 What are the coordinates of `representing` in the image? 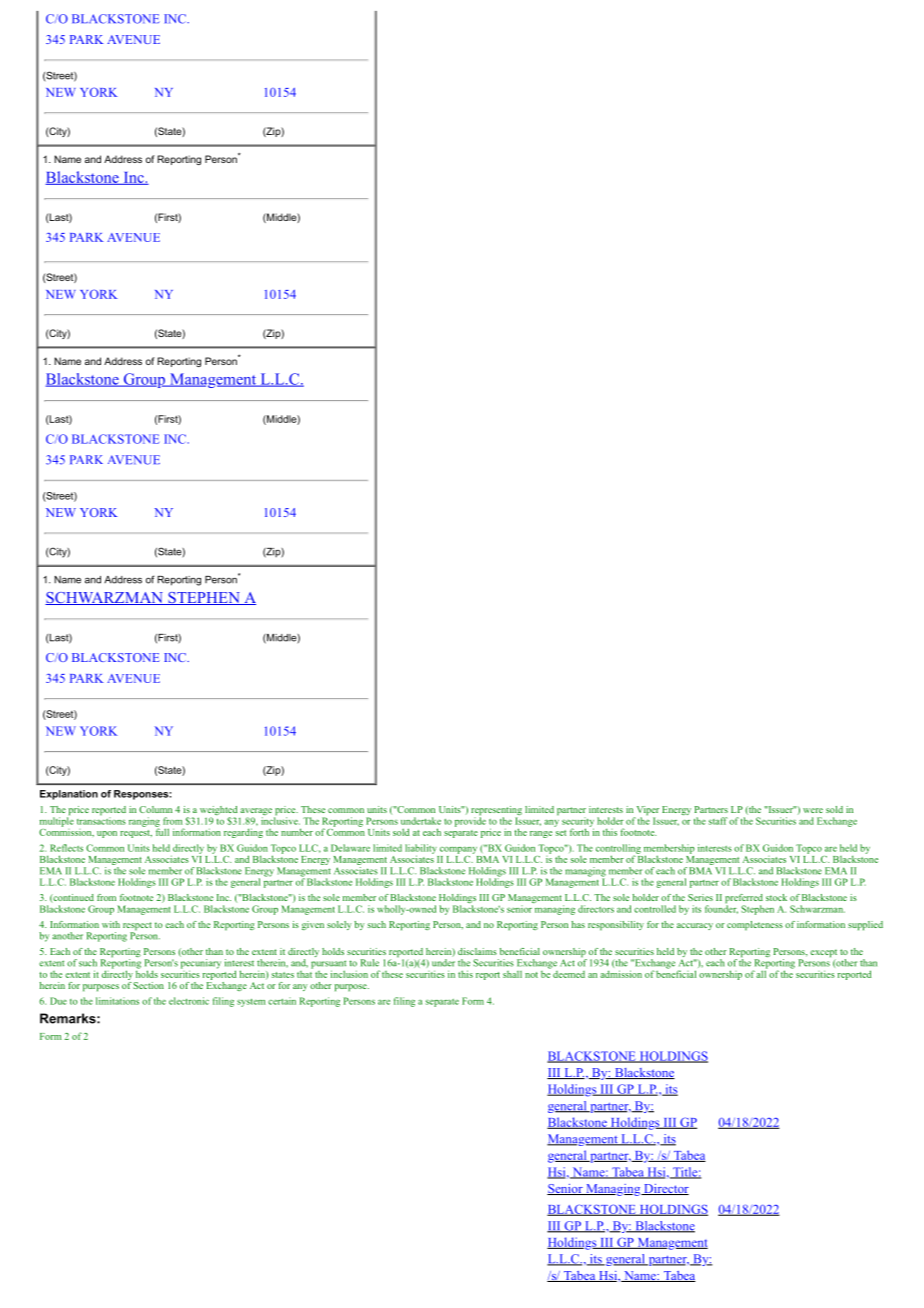 It's located at (496, 812).
